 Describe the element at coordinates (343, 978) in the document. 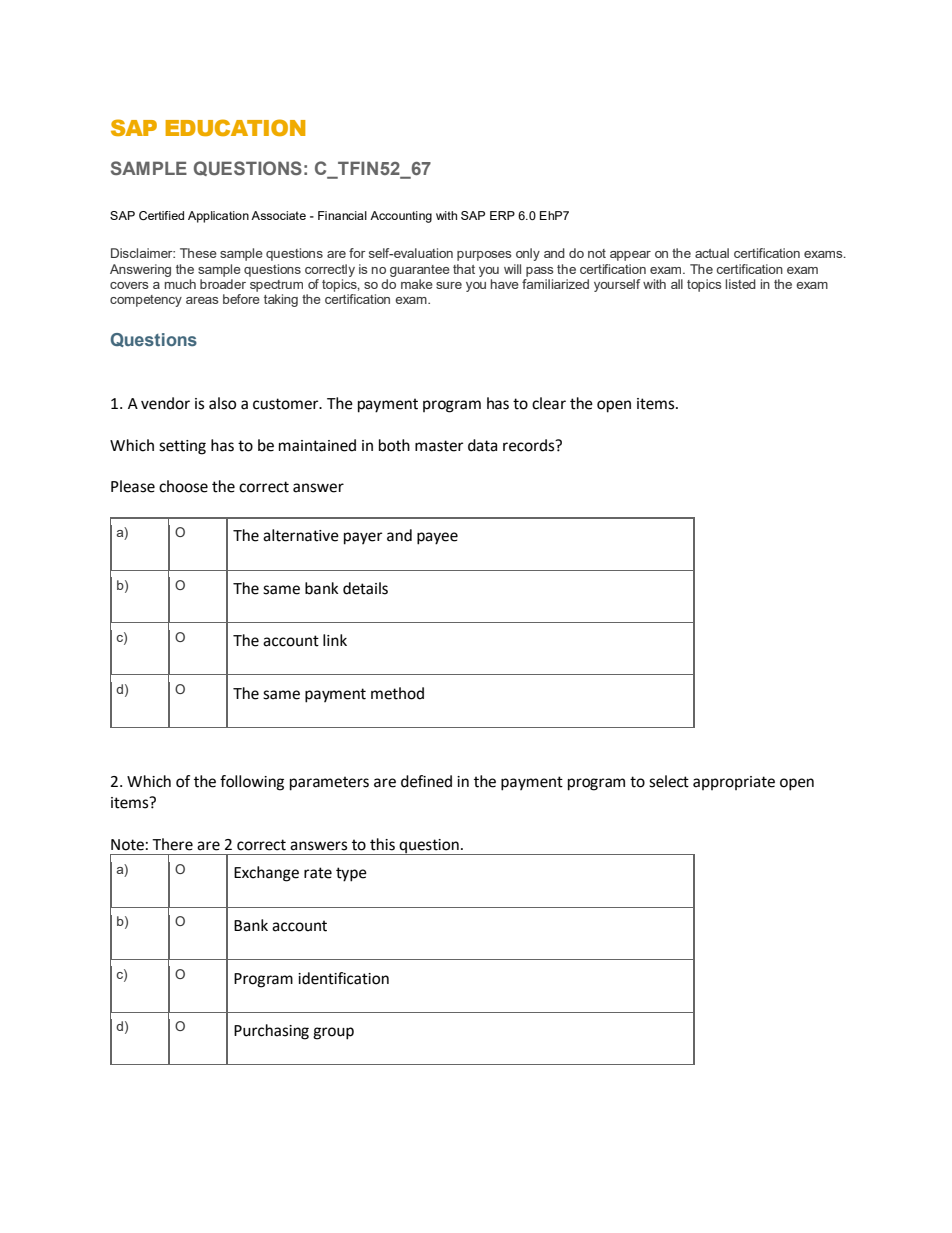

I see `identification` at that location.
